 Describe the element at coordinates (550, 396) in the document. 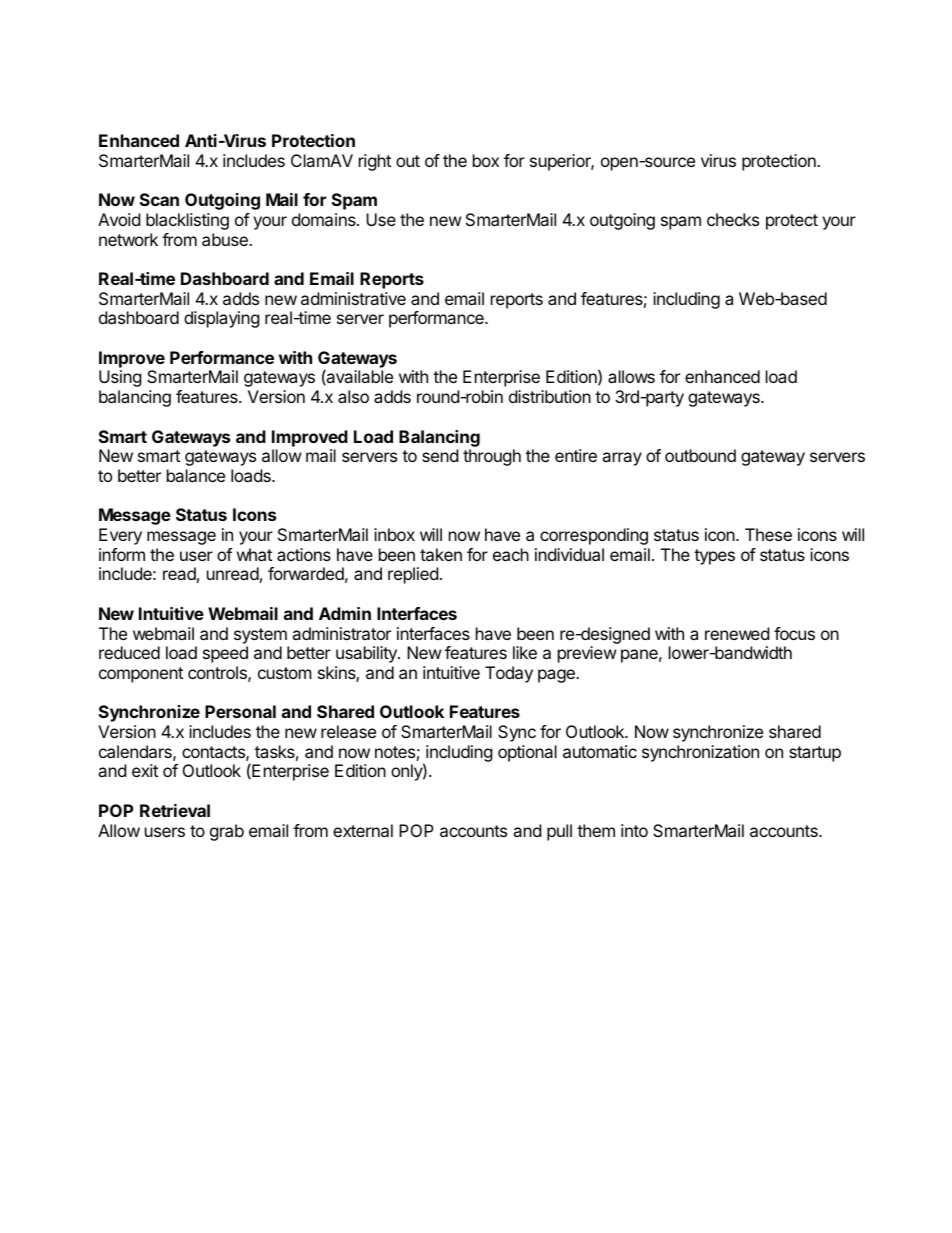

I see `distribution` at that location.
